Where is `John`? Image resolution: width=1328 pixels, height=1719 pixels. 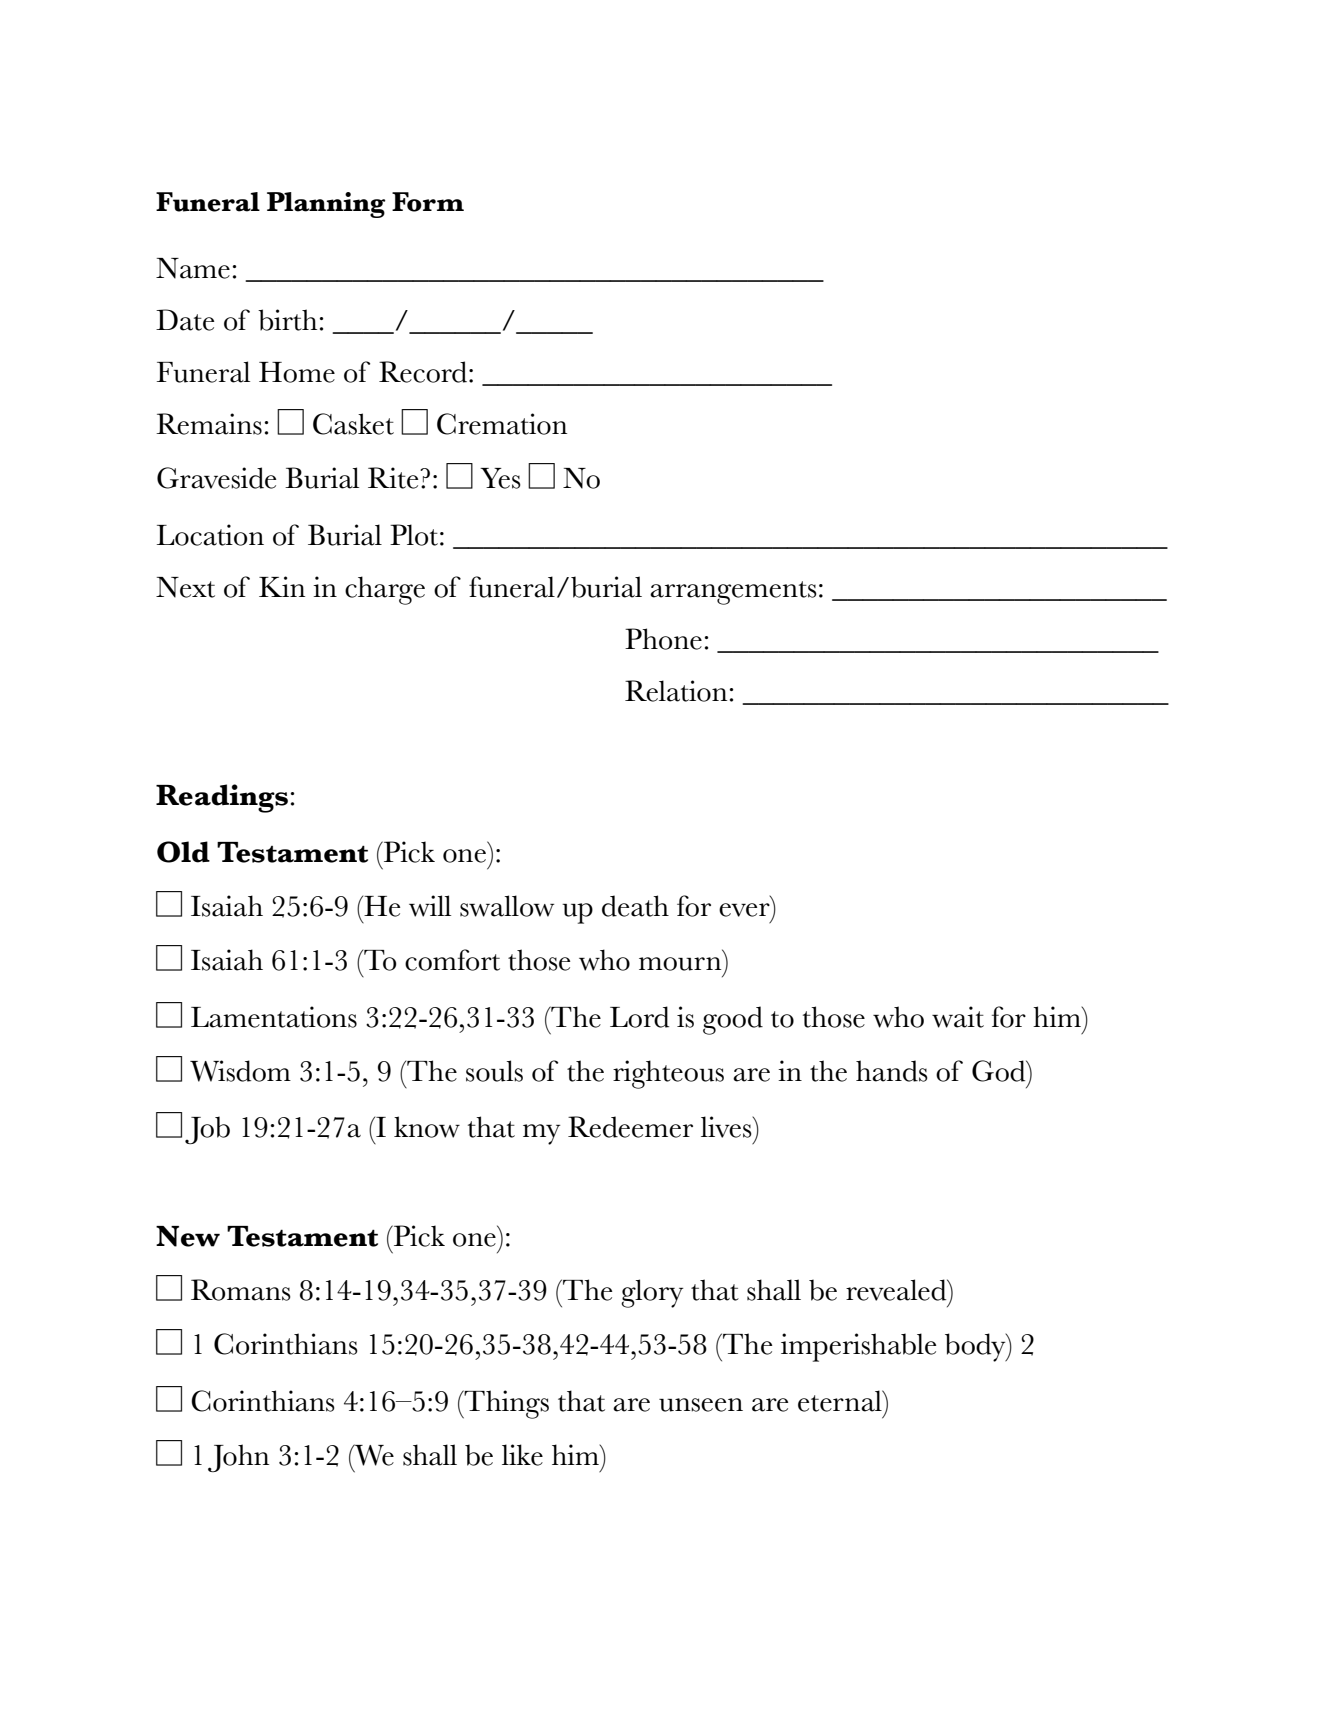
John is located at coordinates (238, 1458).
